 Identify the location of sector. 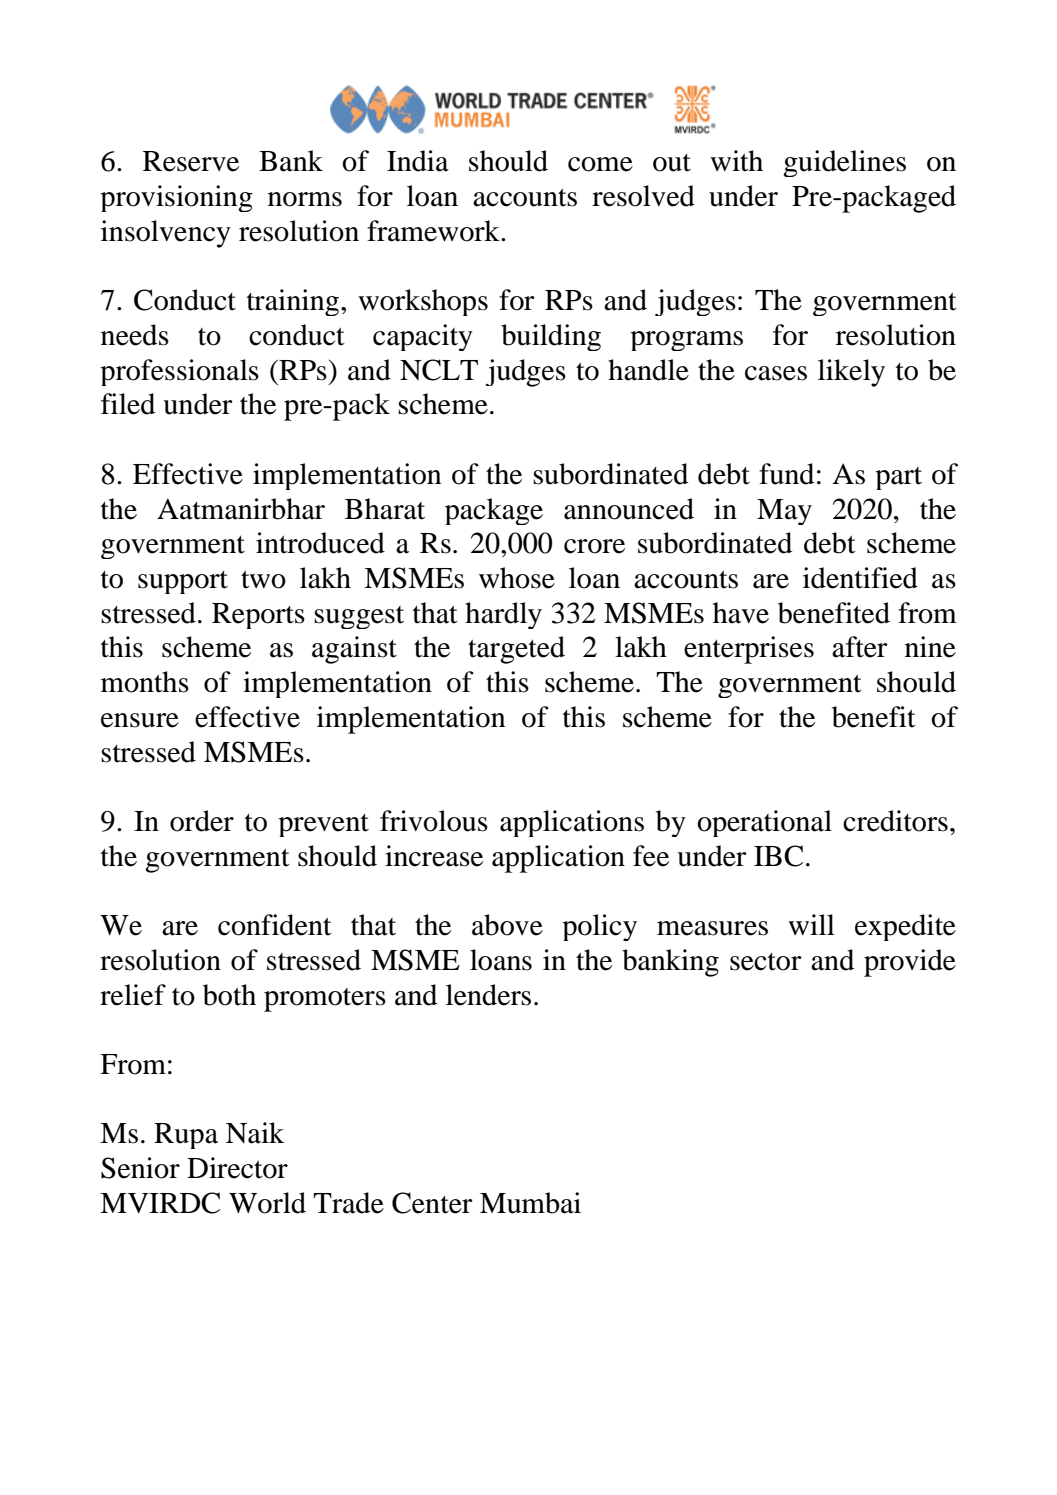
(766, 962).
